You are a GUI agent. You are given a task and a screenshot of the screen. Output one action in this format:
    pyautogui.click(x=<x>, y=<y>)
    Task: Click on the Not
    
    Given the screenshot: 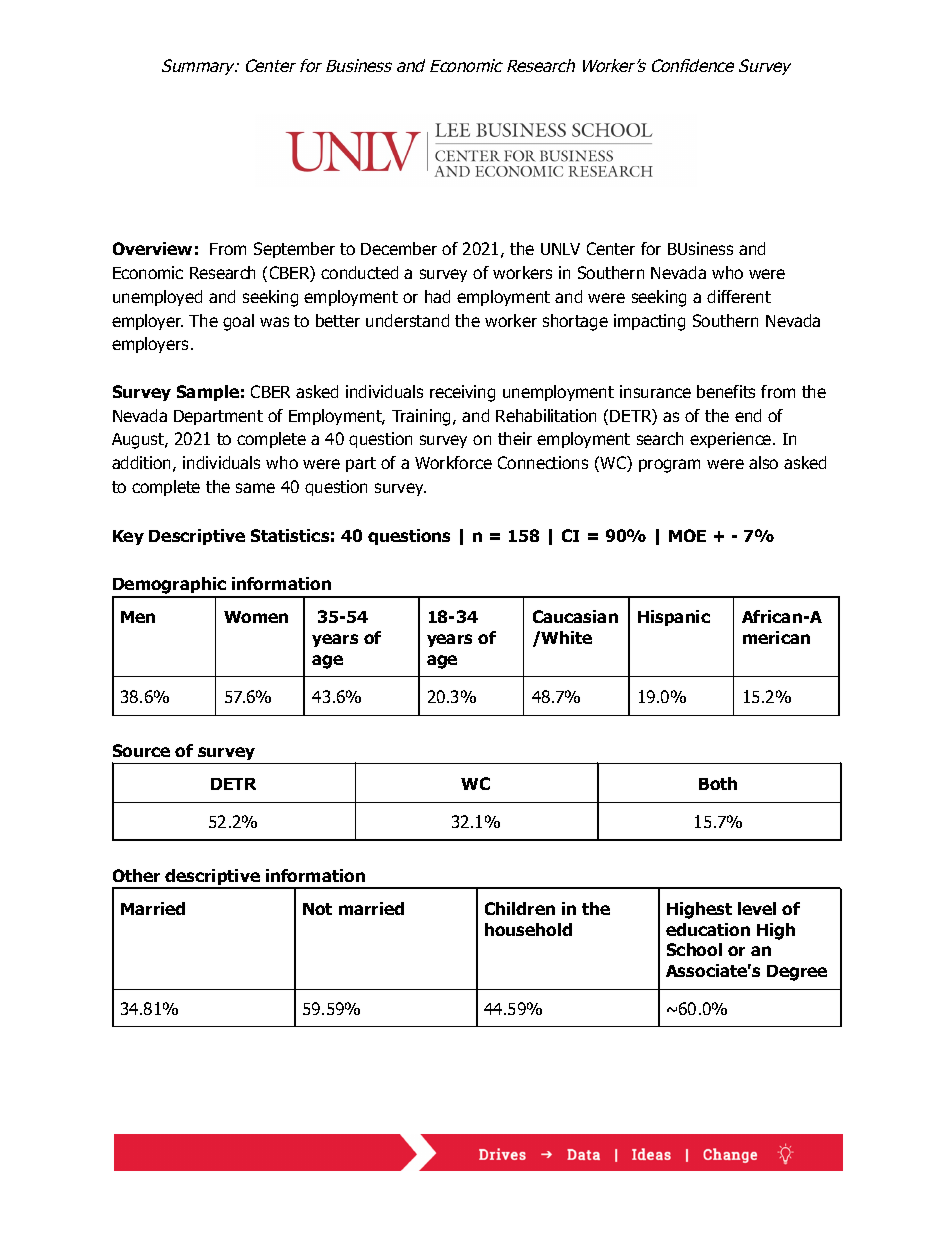 What is the action you would take?
    pyautogui.click(x=317, y=909)
